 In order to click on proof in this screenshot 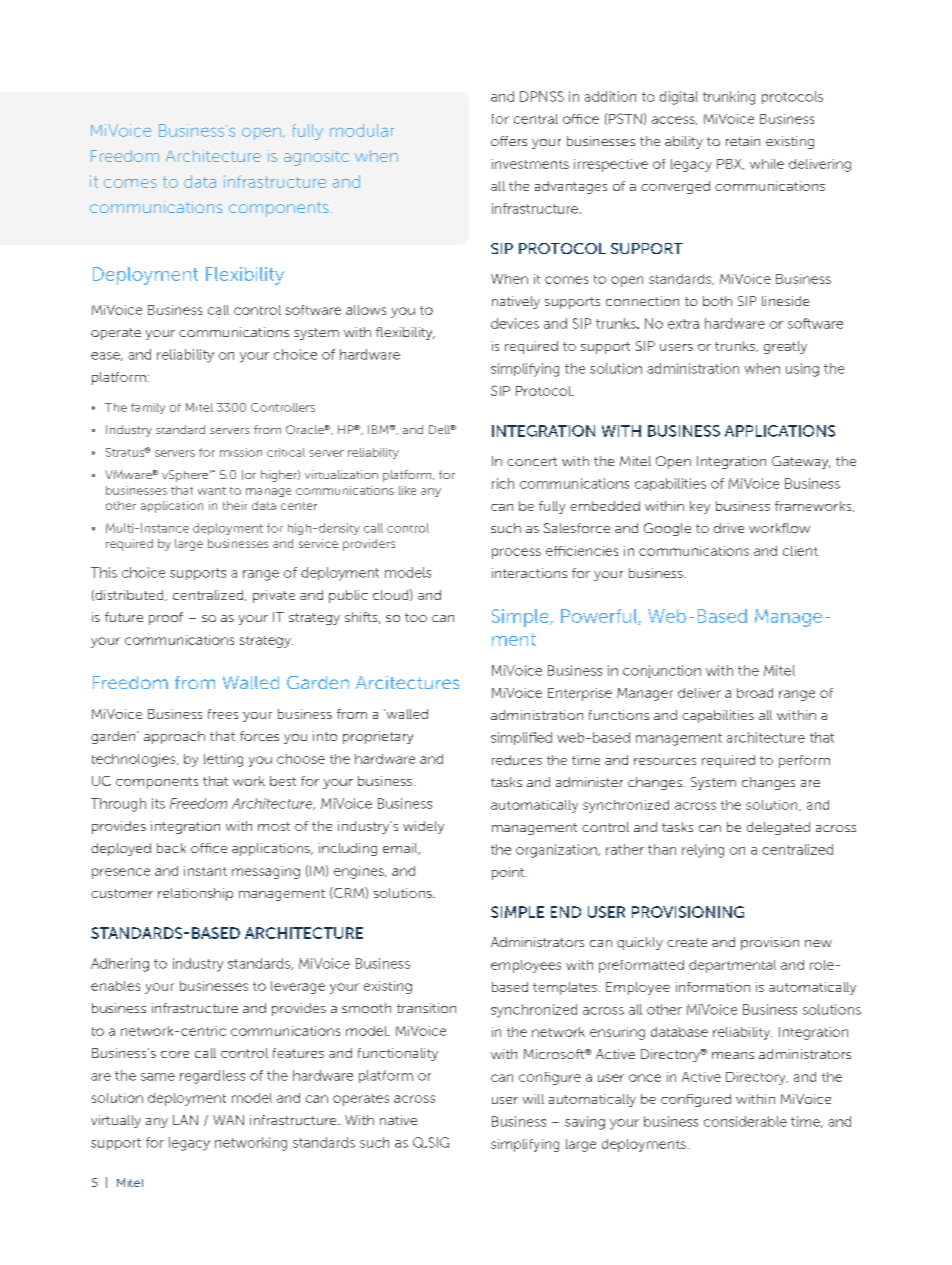, I will do `click(166, 618)`.
